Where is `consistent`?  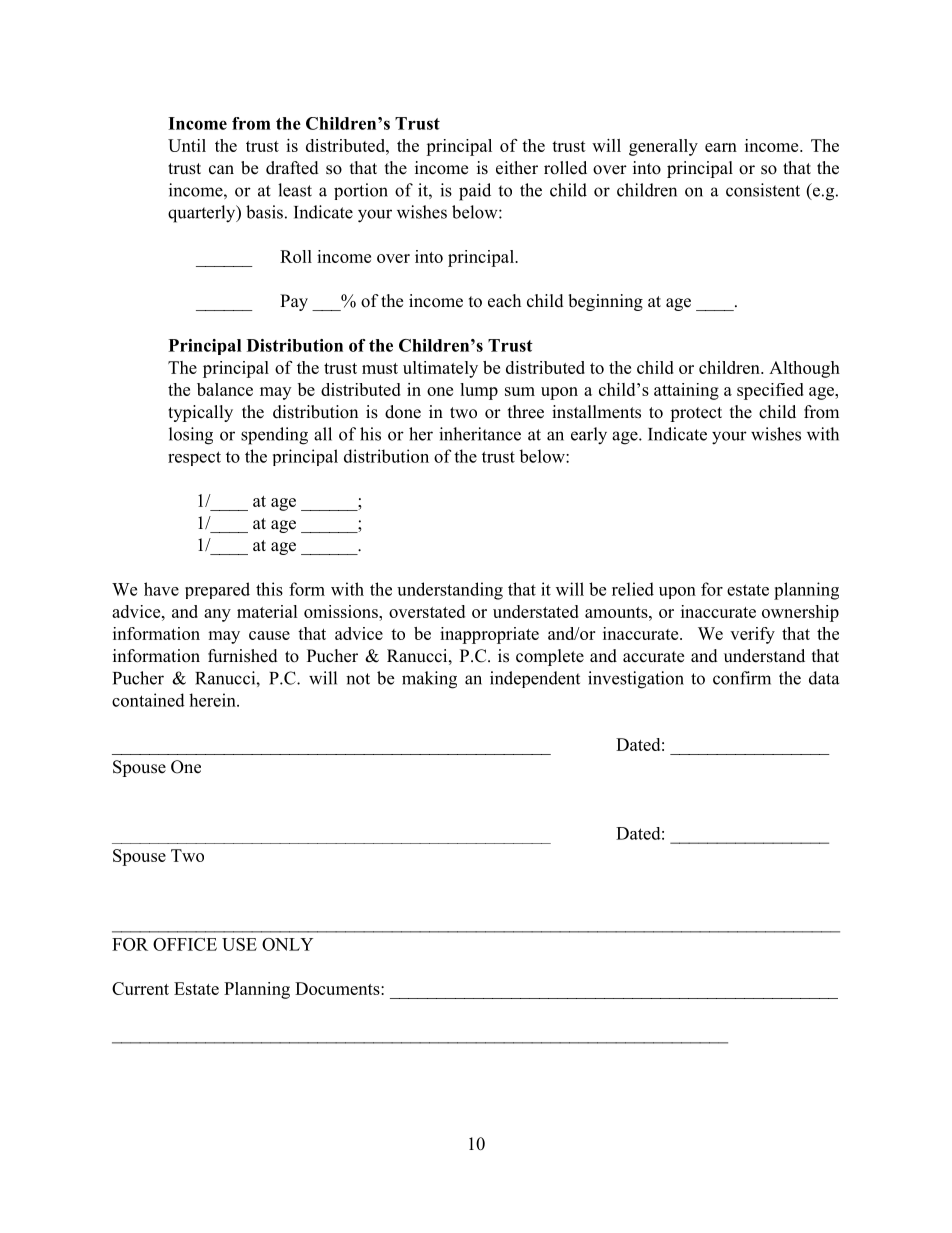 consistent is located at coordinates (763, 190).
